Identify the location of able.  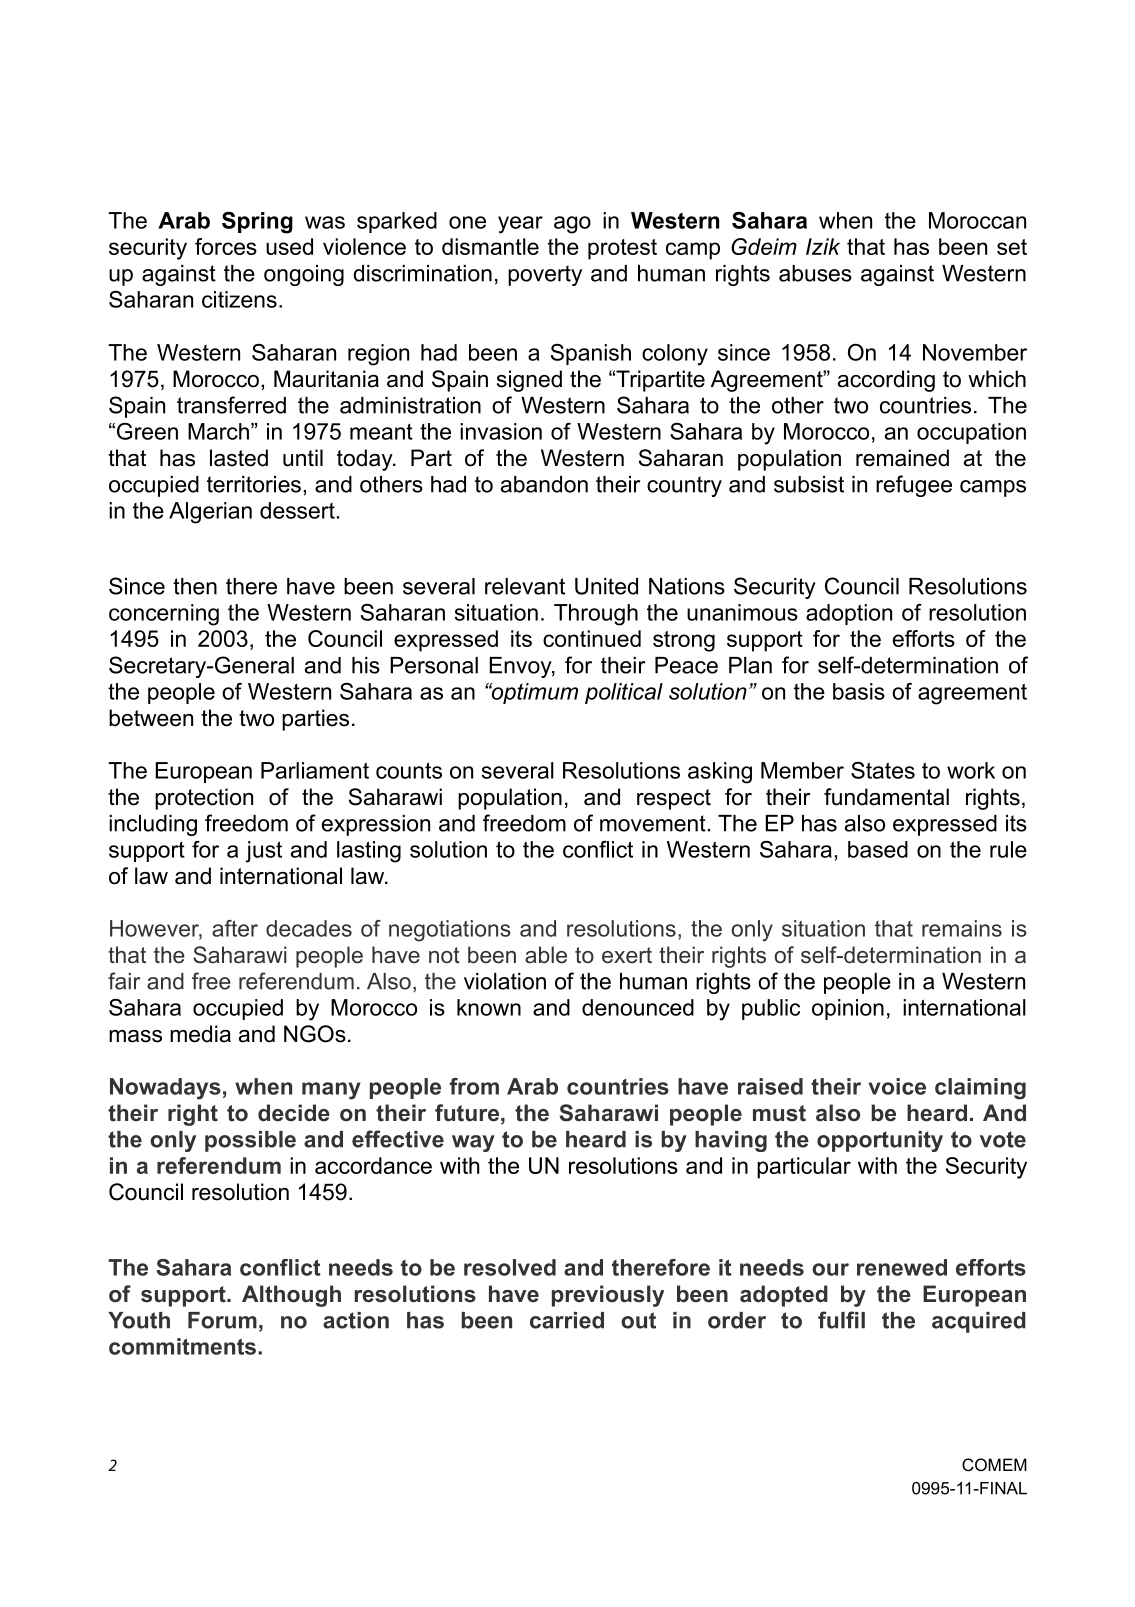
(546, 955).
